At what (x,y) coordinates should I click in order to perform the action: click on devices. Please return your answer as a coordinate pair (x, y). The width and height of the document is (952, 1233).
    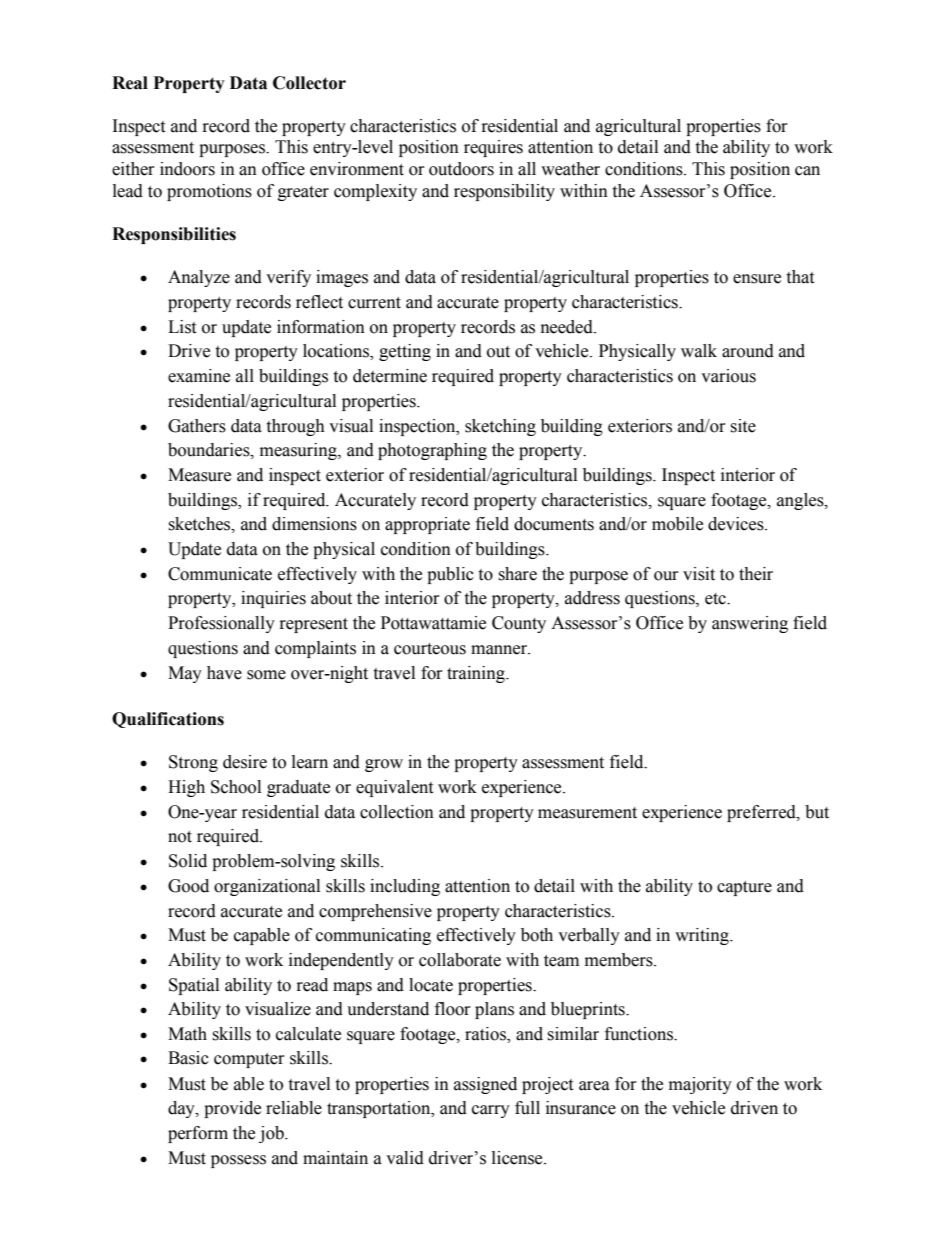
    Looking at the image, I should click on (737, 524).
